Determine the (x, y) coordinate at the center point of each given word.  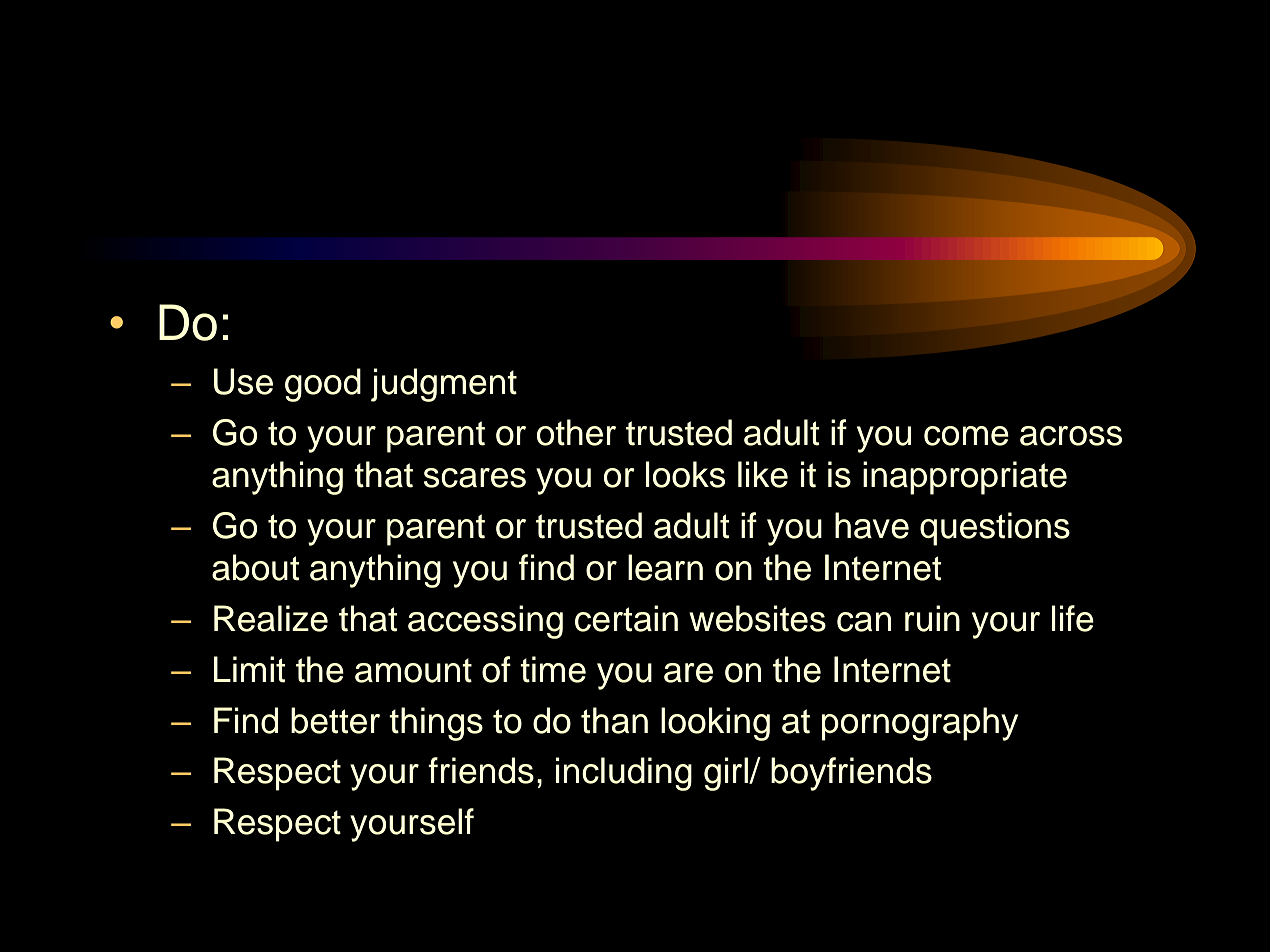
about (256, 567)
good (323, 385)
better (335, 720)
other (576, 432)
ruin (932, 618)
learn (665, 567)
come (966, 436)
